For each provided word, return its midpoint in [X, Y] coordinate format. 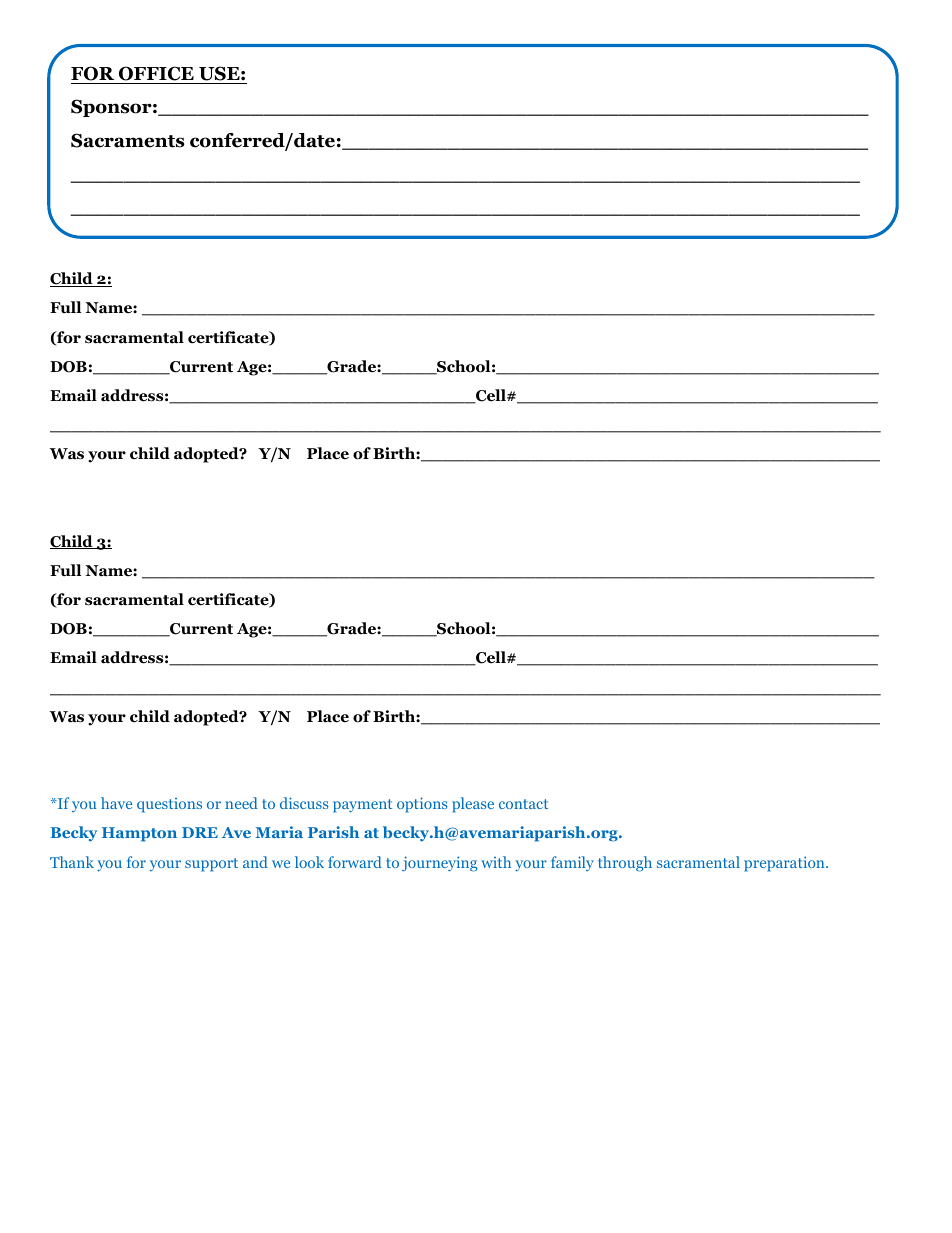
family [572, 863]
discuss [304, 803]
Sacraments [128, 140]
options [422, 805]
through [625, 864]
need [241, 803]
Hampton [139, 834]
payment [362, 806]
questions [169, 805]
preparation [785, 864]
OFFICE [156, 75]
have [116, 803]
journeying [439, 864]
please [473, 805]
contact [523, 804]
